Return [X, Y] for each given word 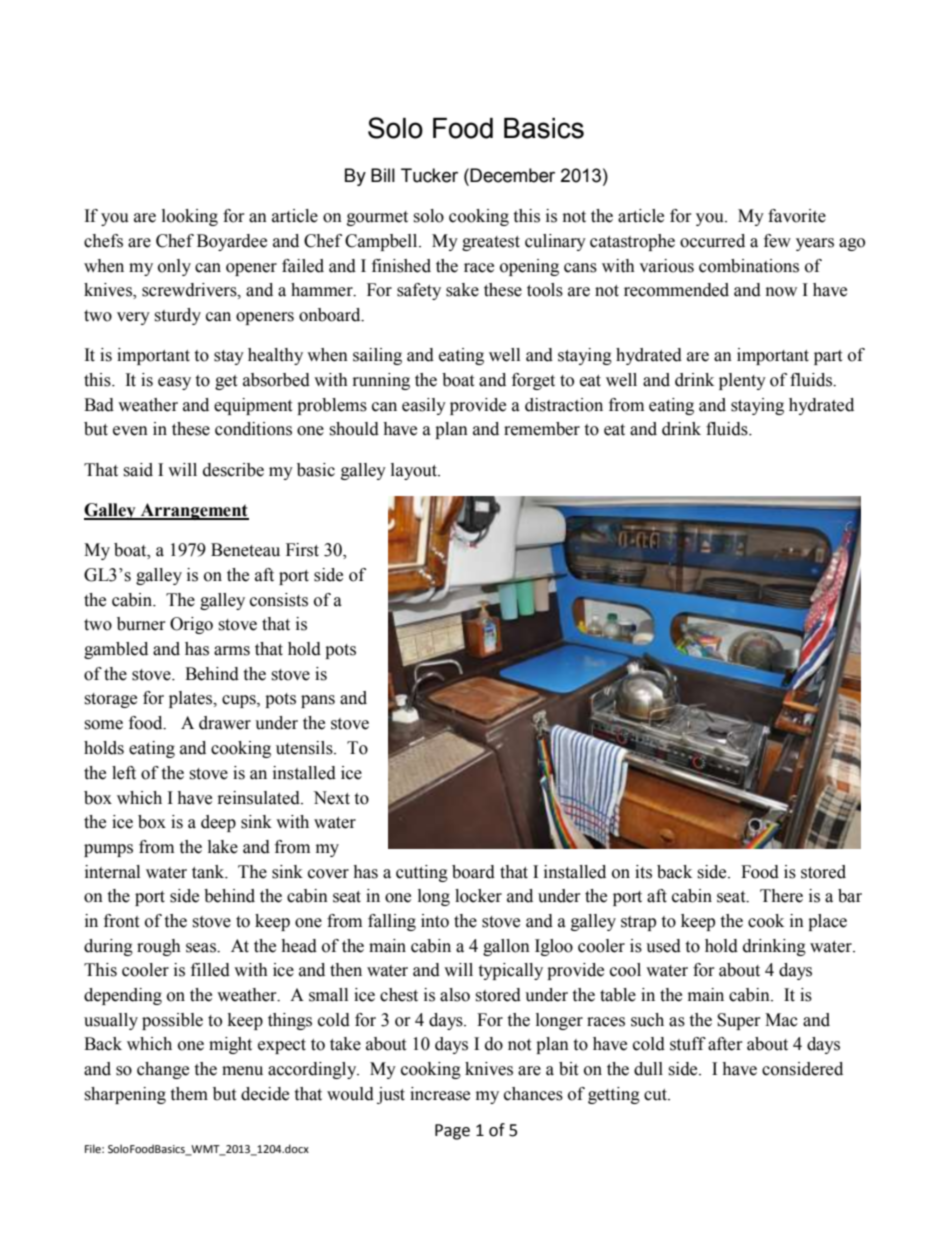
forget [533, 381]
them [189, 1094]
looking [190, 217]
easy [174, 383]
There [781, 896]
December [512, 175]
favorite [797, 216]
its [643, 872]
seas [202, 948]
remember [542, 429]
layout [415, 471]
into [435, 921]
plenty [742, 381]
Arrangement [194, 511]
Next [331, 798]
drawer [225, 723]
